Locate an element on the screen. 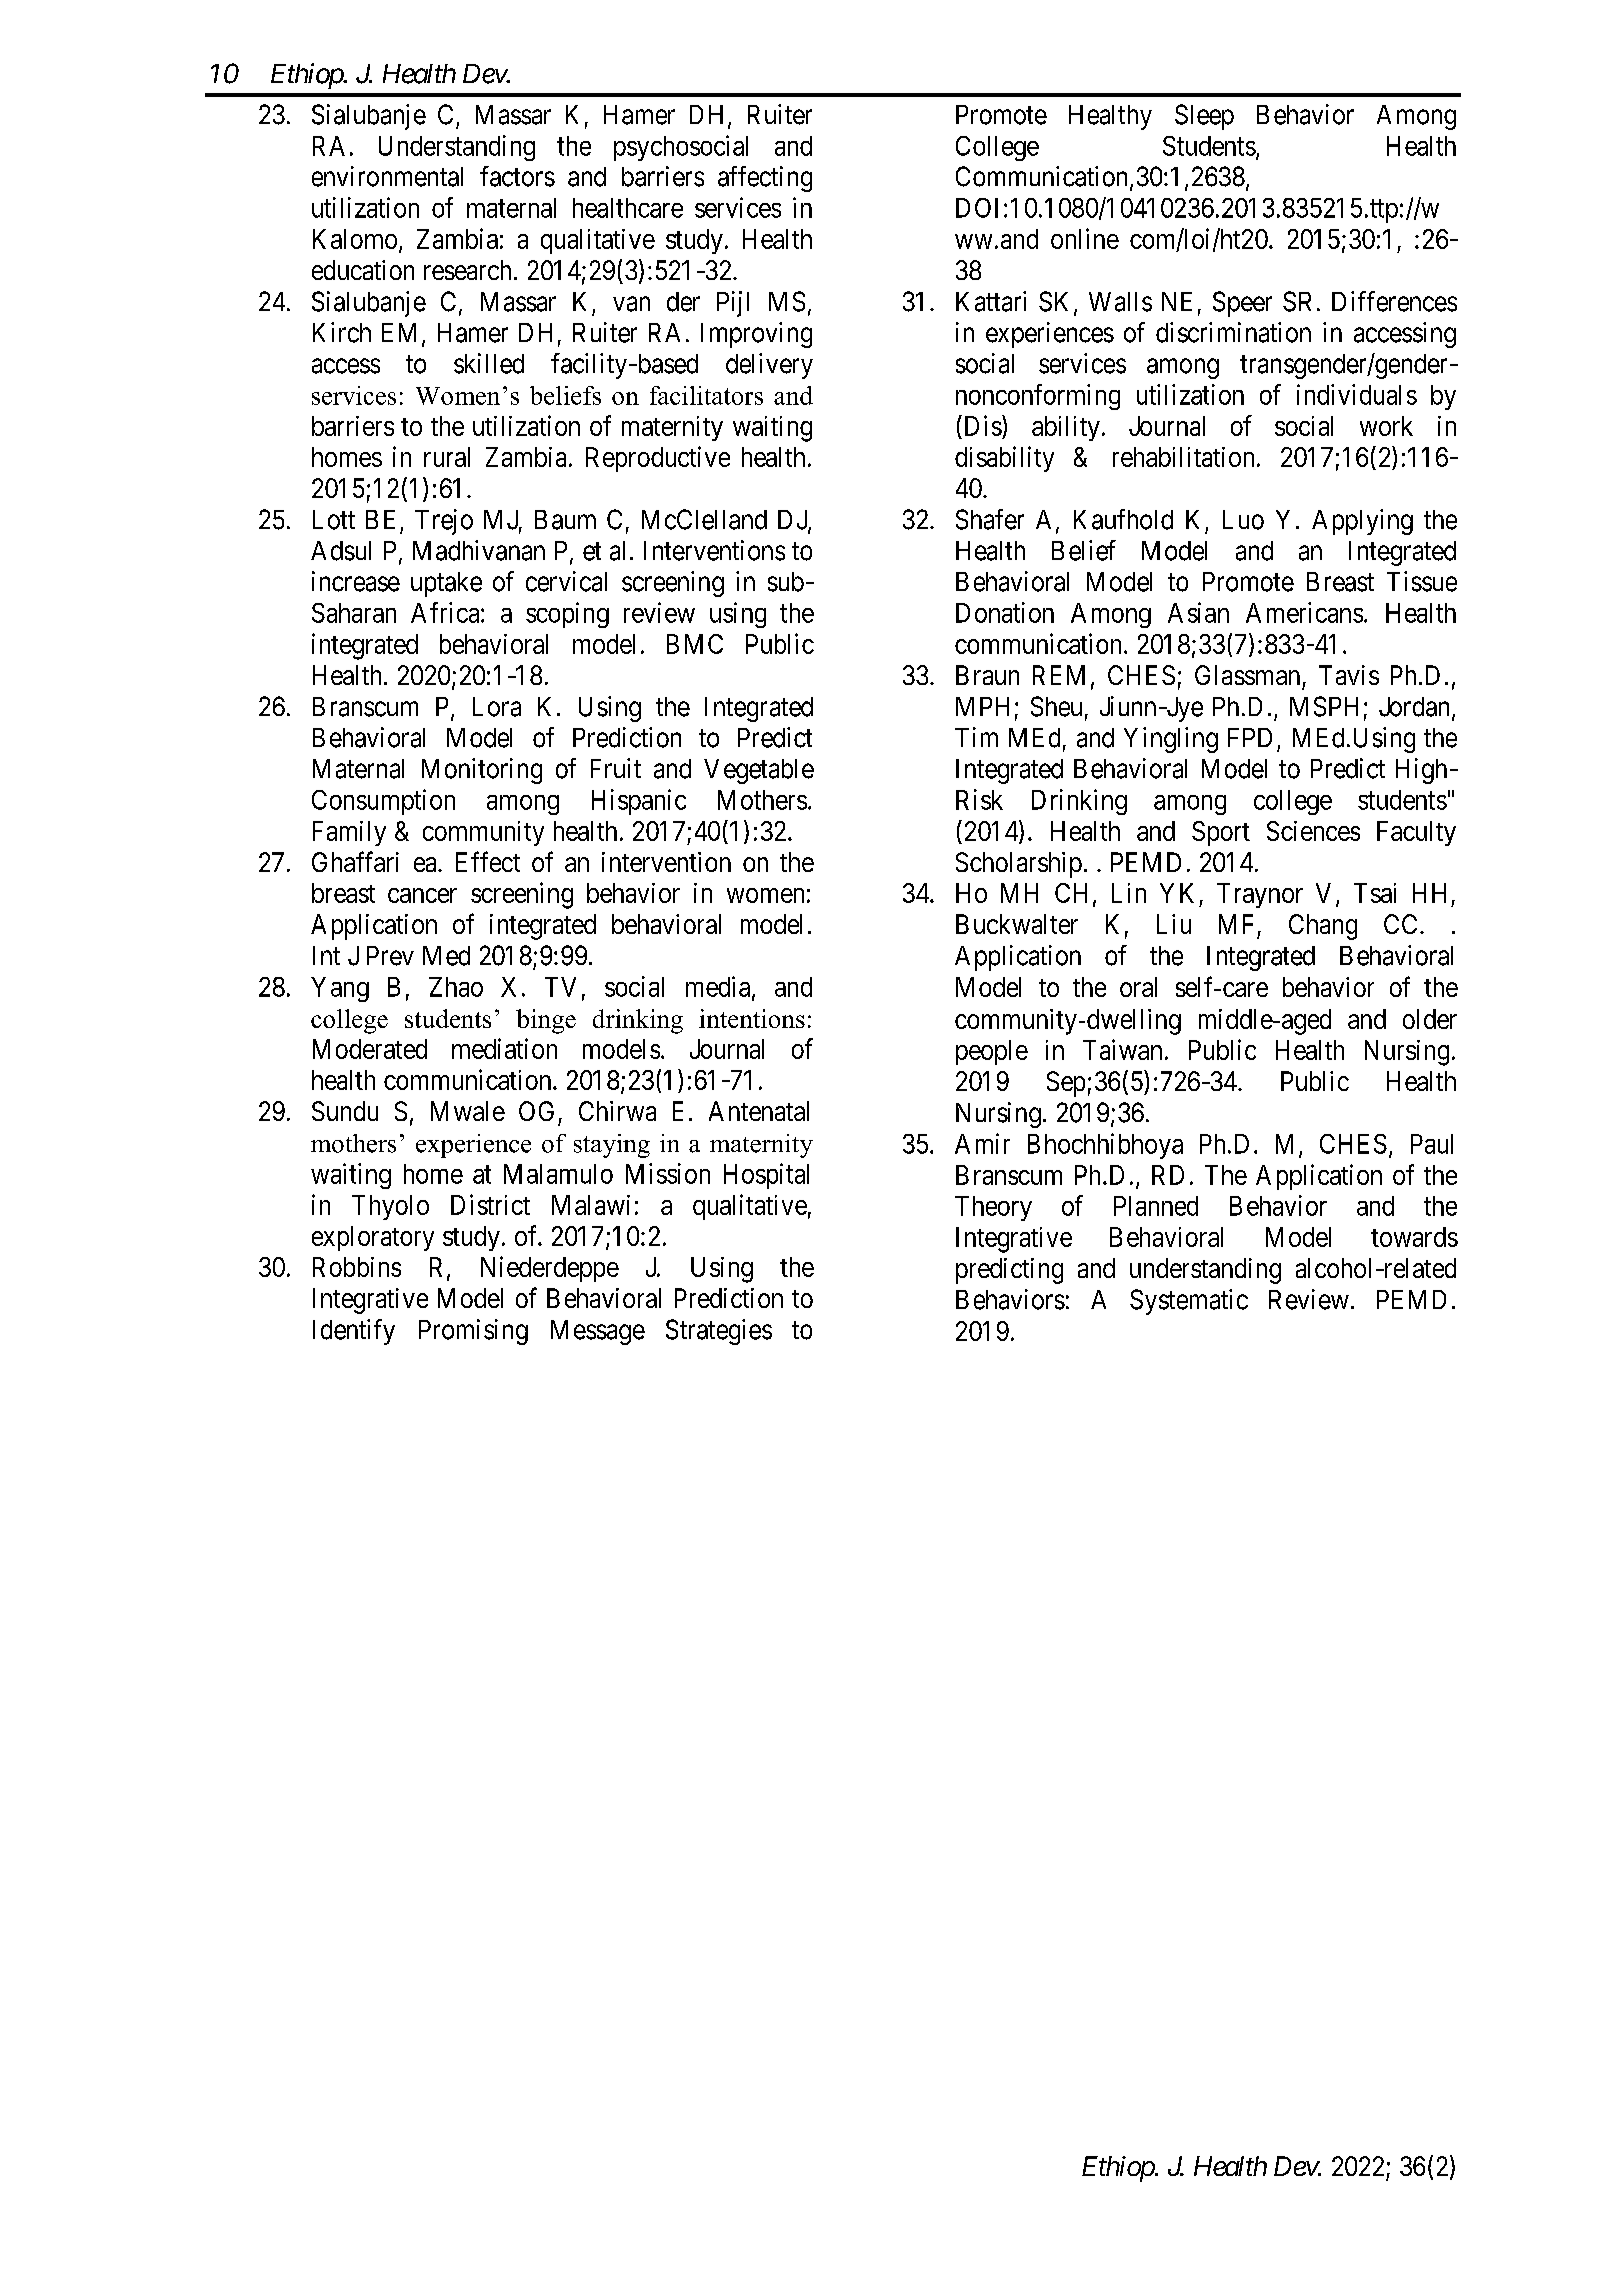 This screenshot has width=1613, height=2280. Chang is located at coordinates (1323, 927).
